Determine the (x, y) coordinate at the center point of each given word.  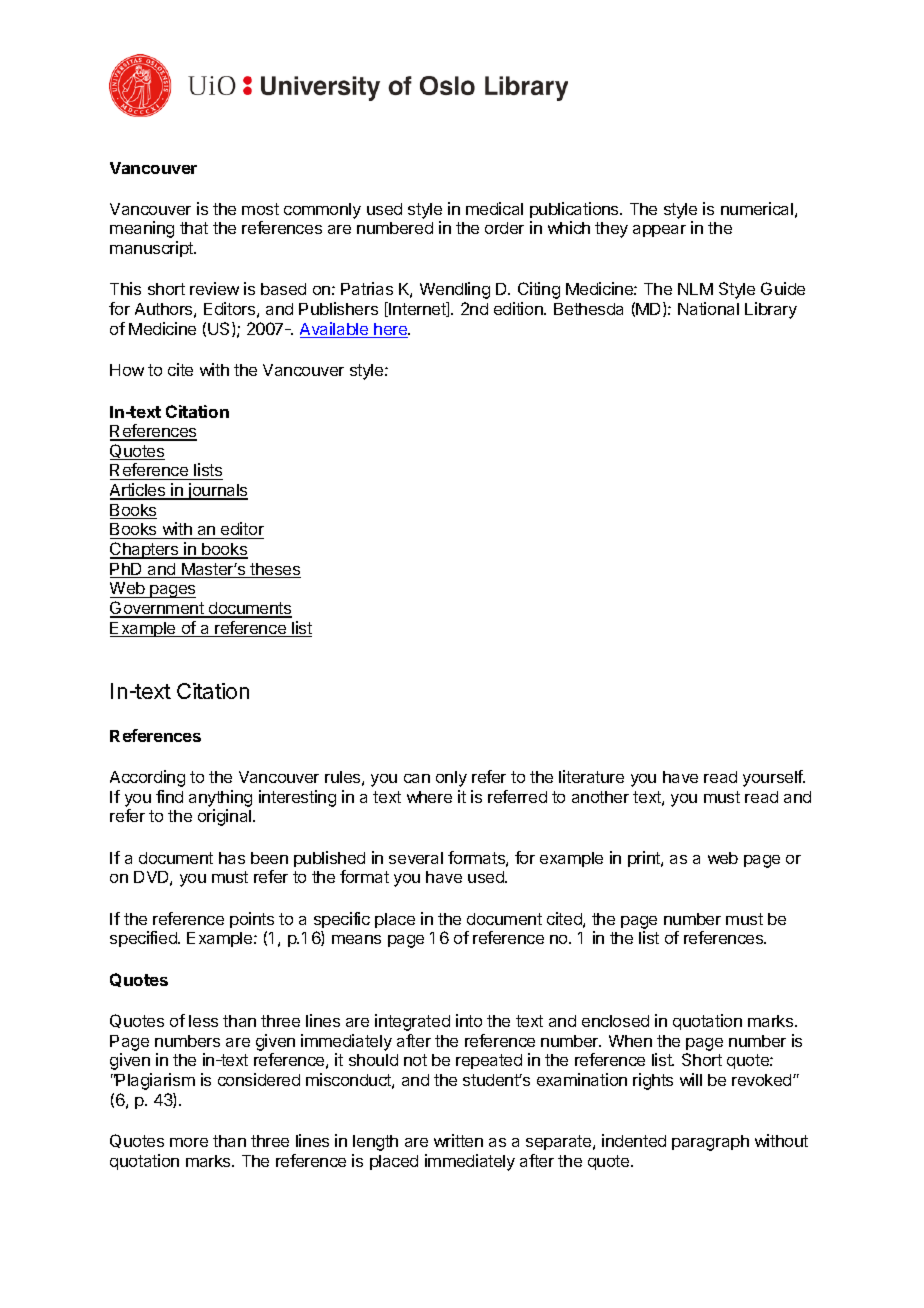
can (417, 778)
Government (158, 609)
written (458, 1140)
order (504, 228)
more (189, 1142)
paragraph (710, 1143)
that (194, 228)
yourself (774, 778)
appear (659, 231)
